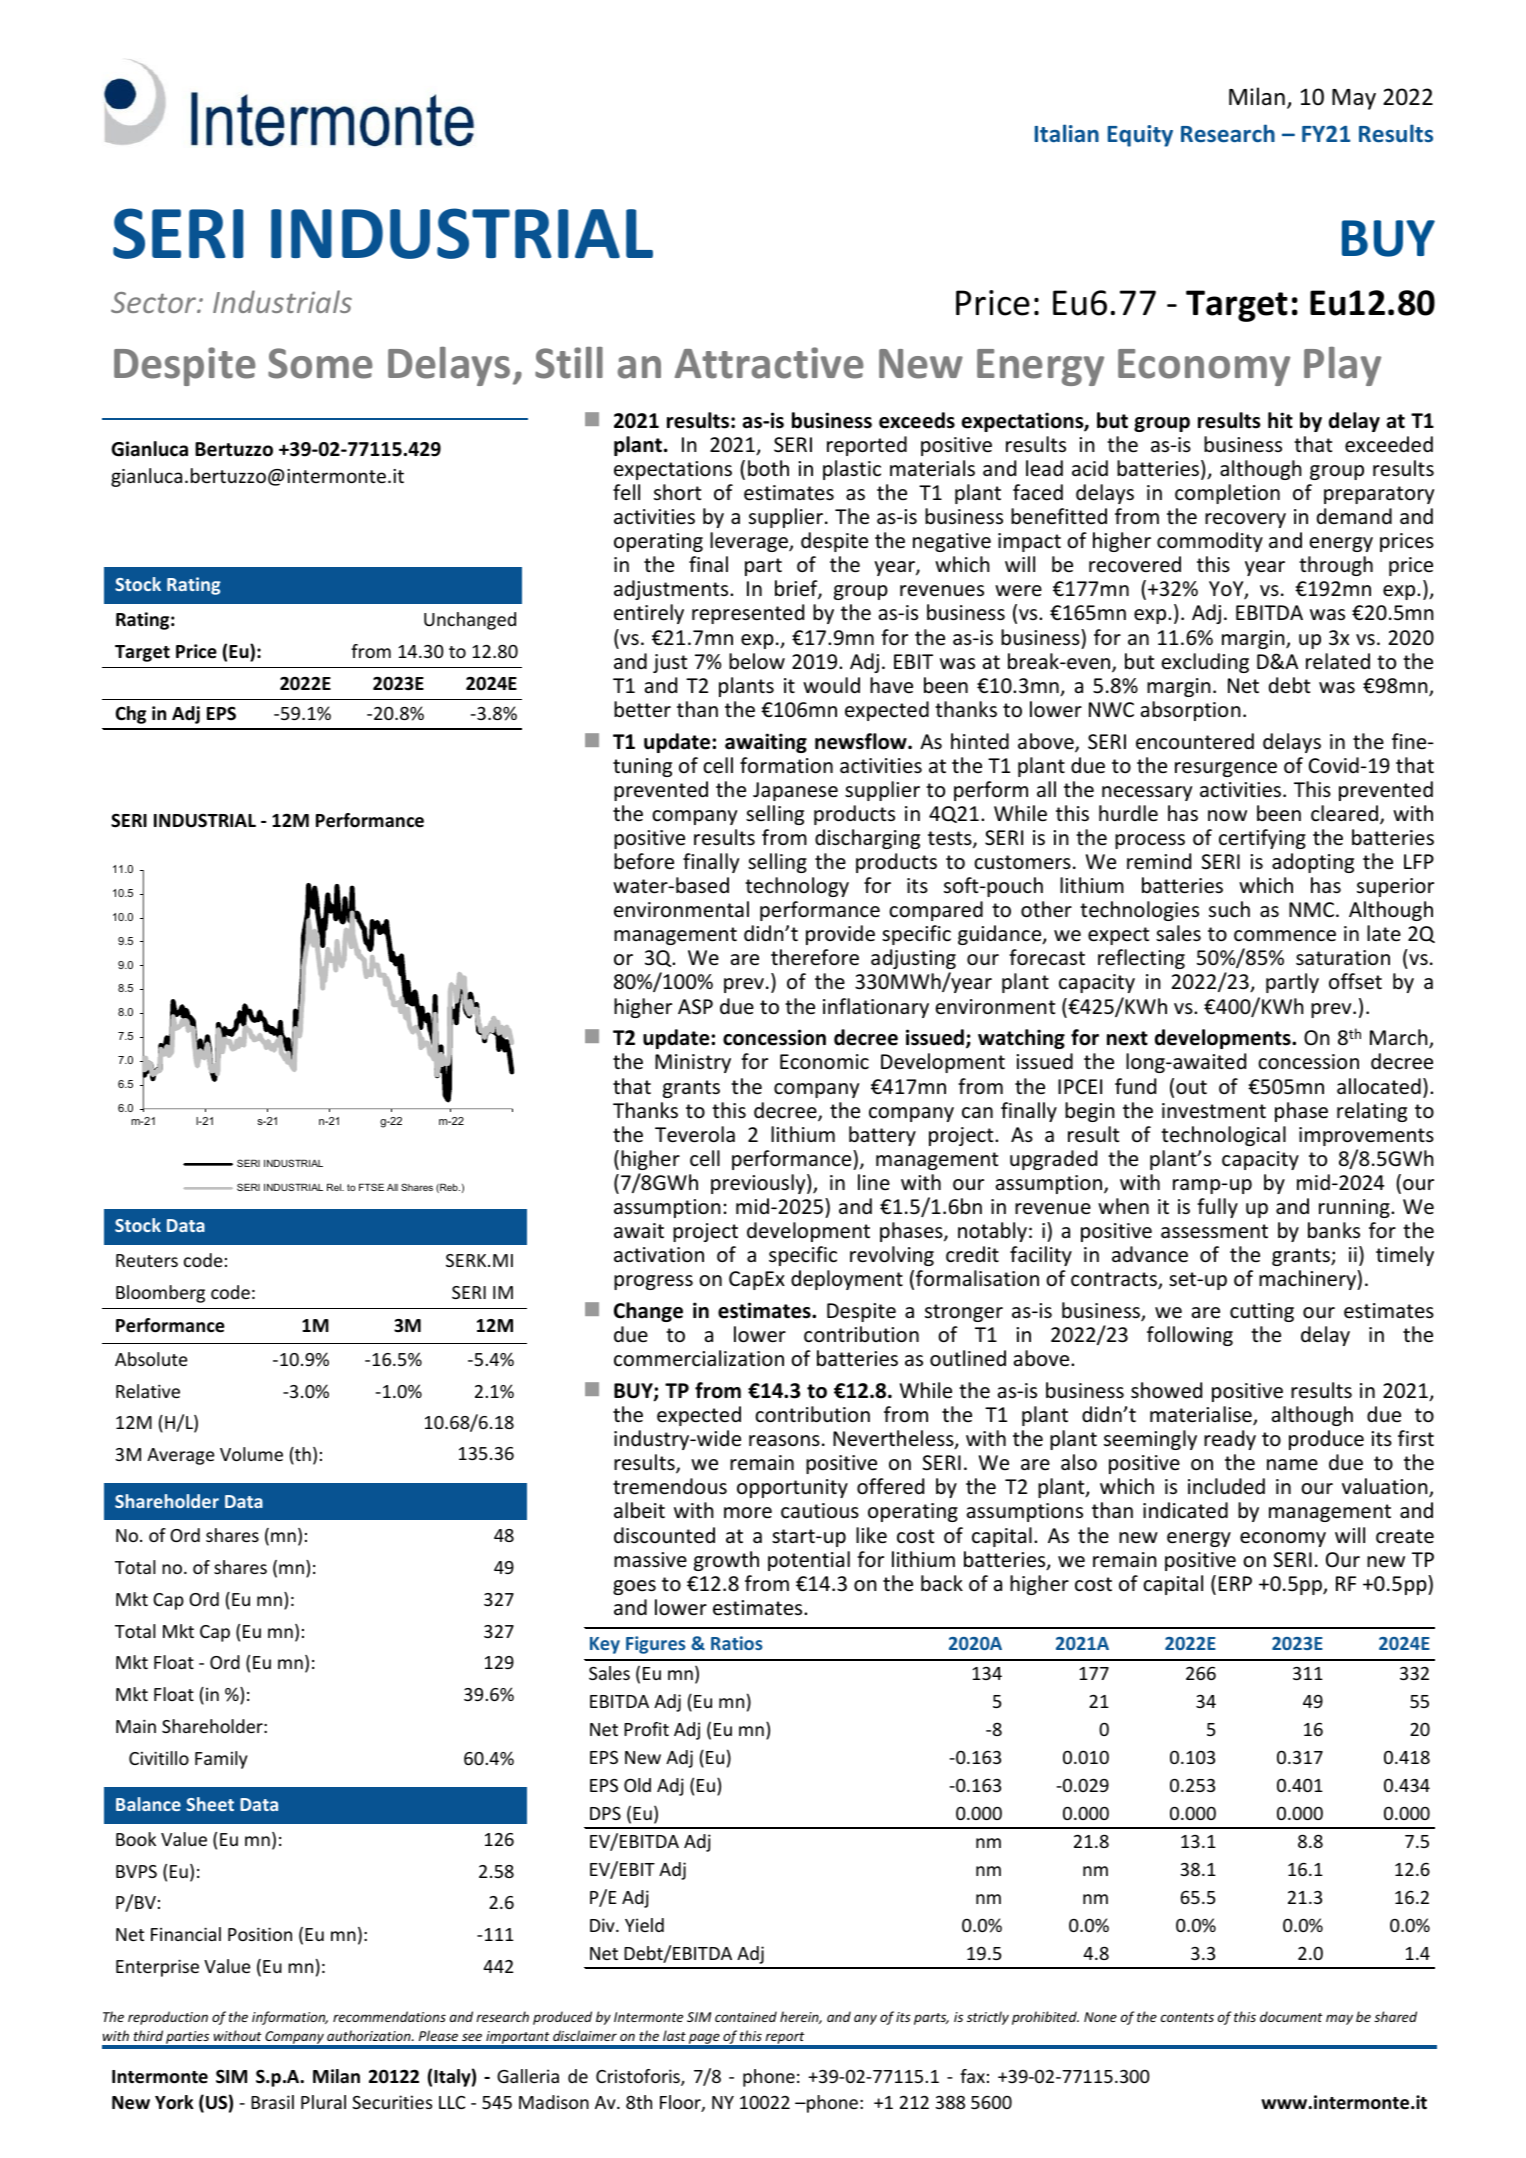 The image size is (1526, 2158). What do you see at coordinates (769, 363) in the screenshot?
I see `Attractive` at bounding box center [769, 363].
